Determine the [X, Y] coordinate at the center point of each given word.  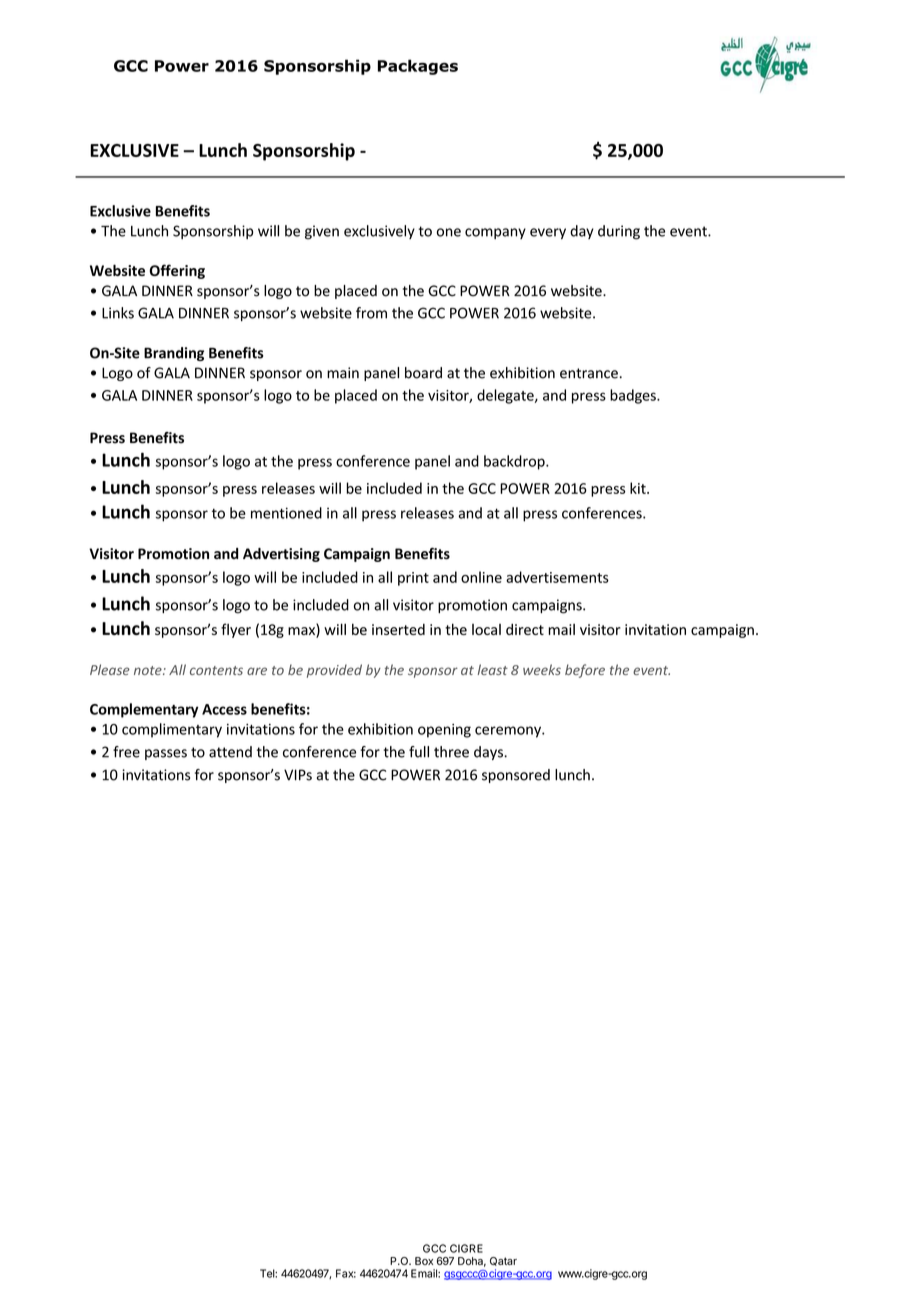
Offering [177, 271]
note [149, 670]
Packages [418, 67]
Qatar [503, 1261]
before [585, 671]
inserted [398, 629]
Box [424, 1261]
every [548, 233]
